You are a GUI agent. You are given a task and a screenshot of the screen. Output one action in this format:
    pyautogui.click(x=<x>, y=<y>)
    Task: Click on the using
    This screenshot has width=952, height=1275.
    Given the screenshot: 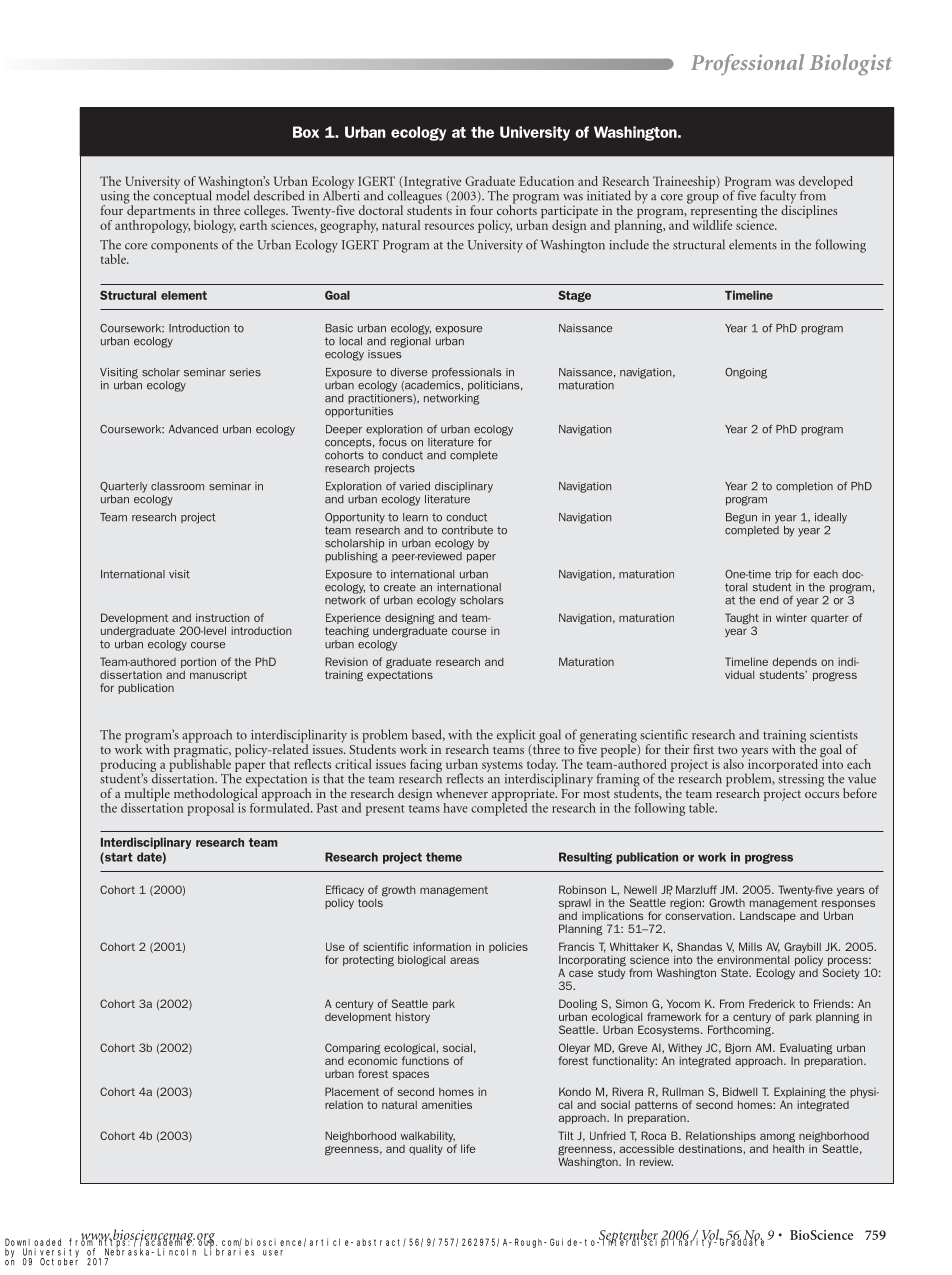 What is the action you would take?
    pyautogui.click(x=116, y=198)
